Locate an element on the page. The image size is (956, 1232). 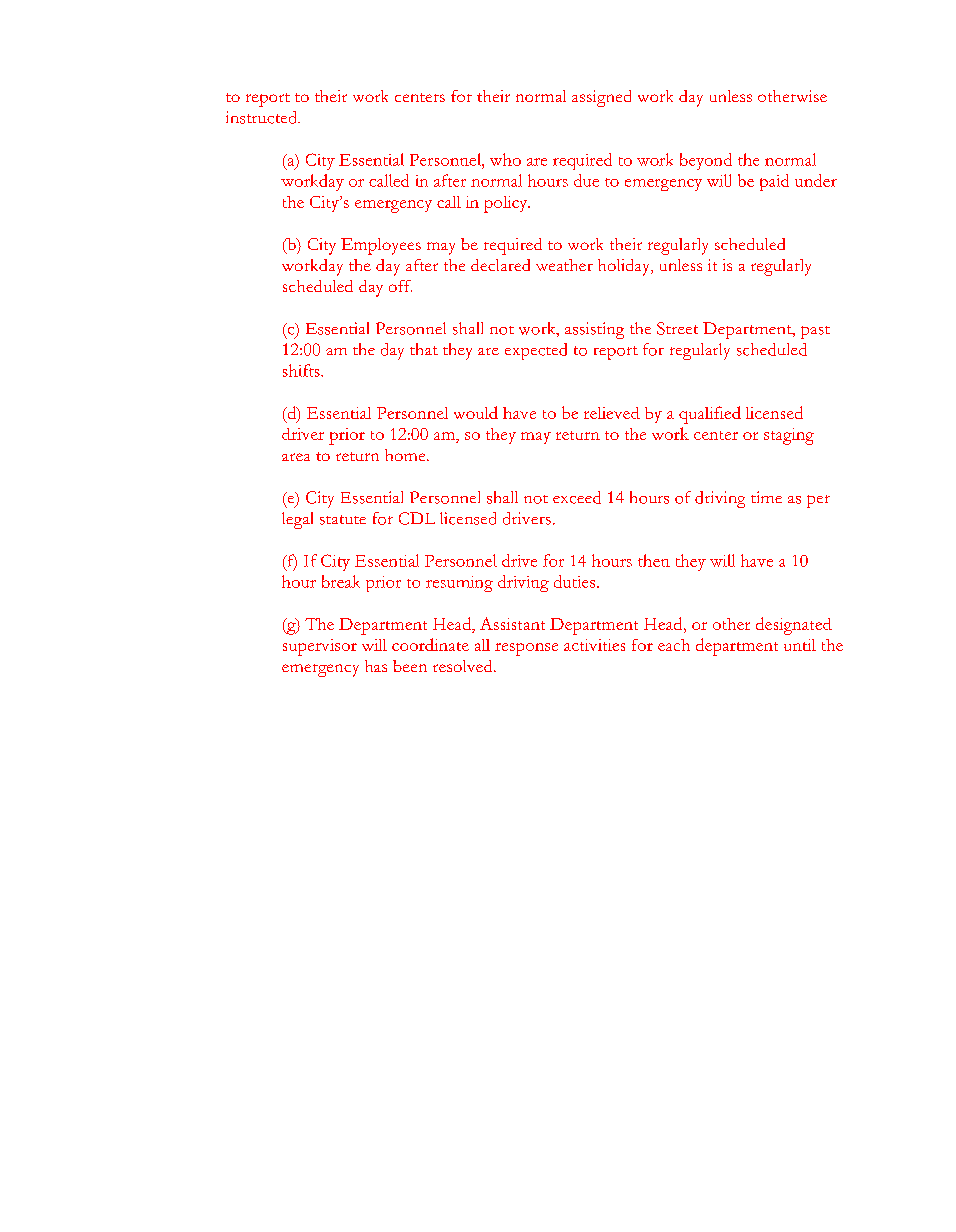
exceed is located at coordinates (577, 497).
